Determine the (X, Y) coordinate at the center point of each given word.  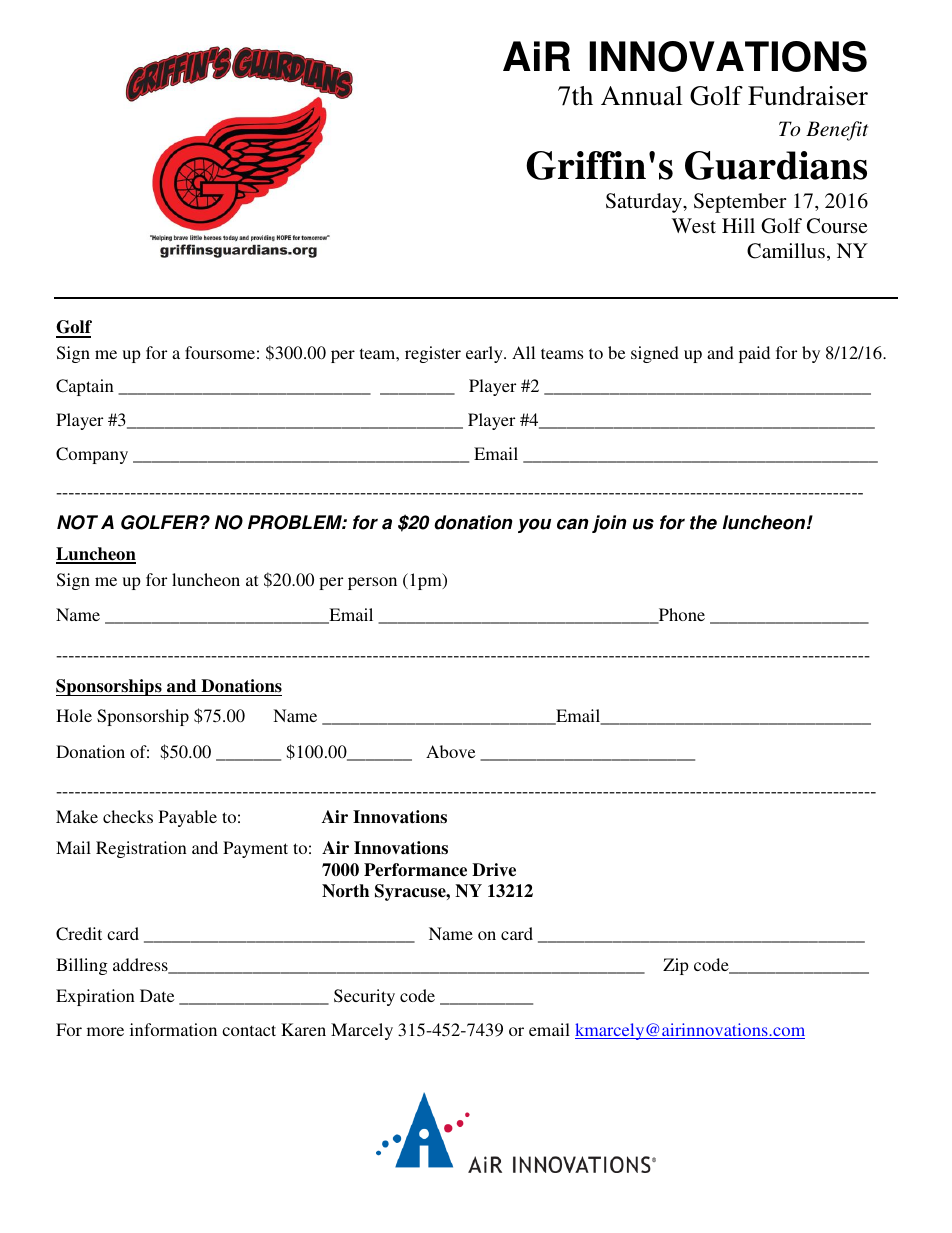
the (703, 522)
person (372, 583)
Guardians (776, 165)
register (433, 354)
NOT (77, 522)
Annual (642, 96)
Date (157, 995)
